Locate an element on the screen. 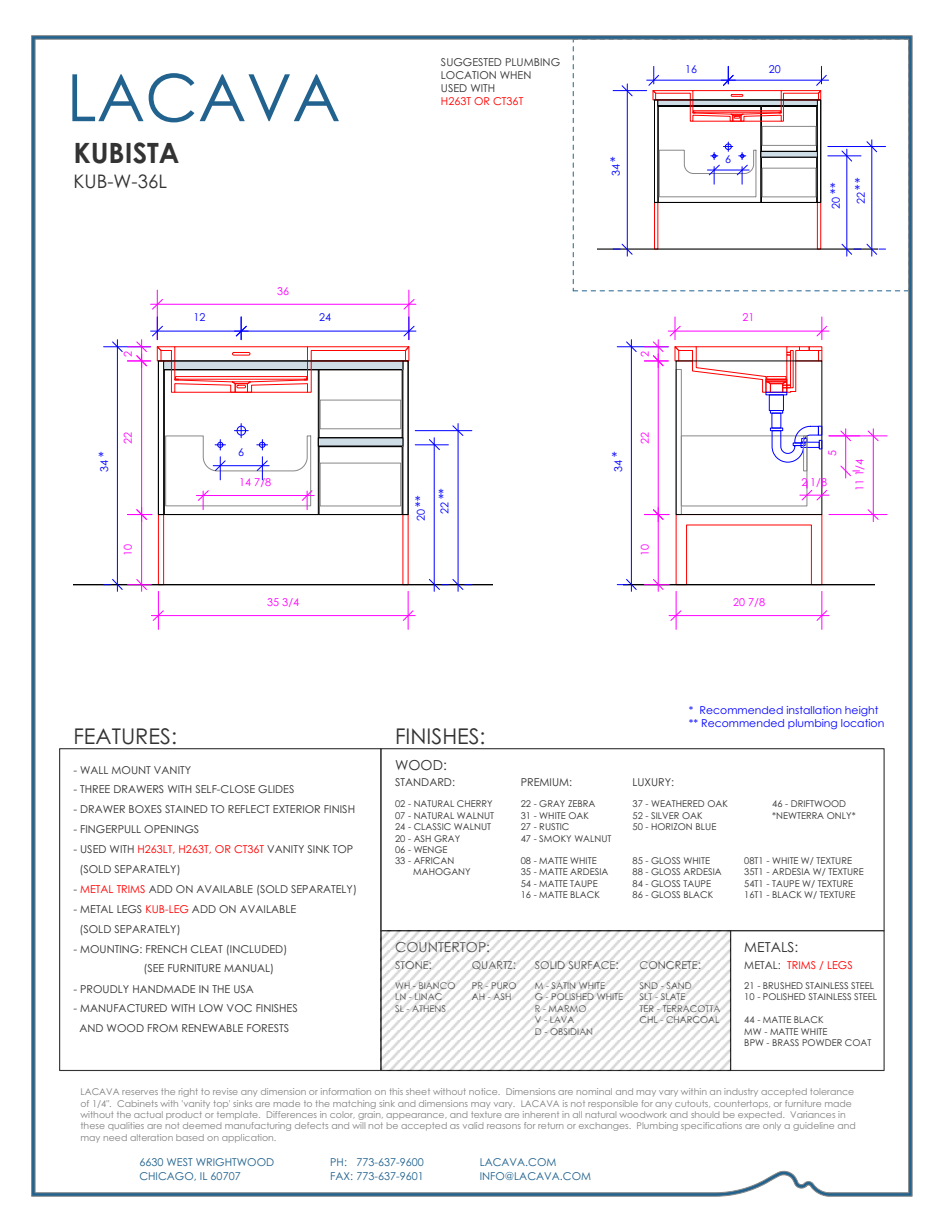  WHEN is located at coordinates (515, 75).
